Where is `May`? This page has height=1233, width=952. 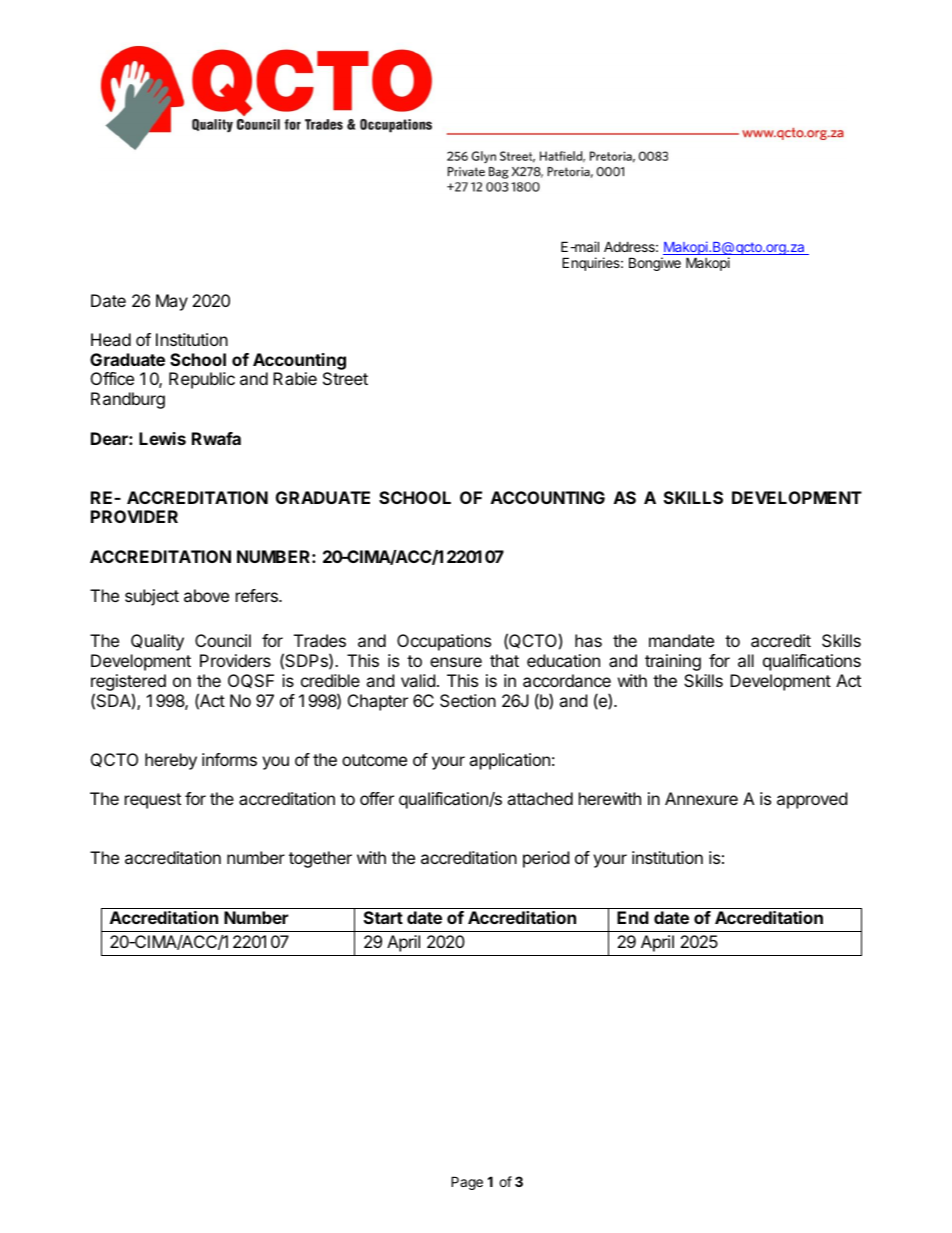 May is located at coordinates (172, 302).
